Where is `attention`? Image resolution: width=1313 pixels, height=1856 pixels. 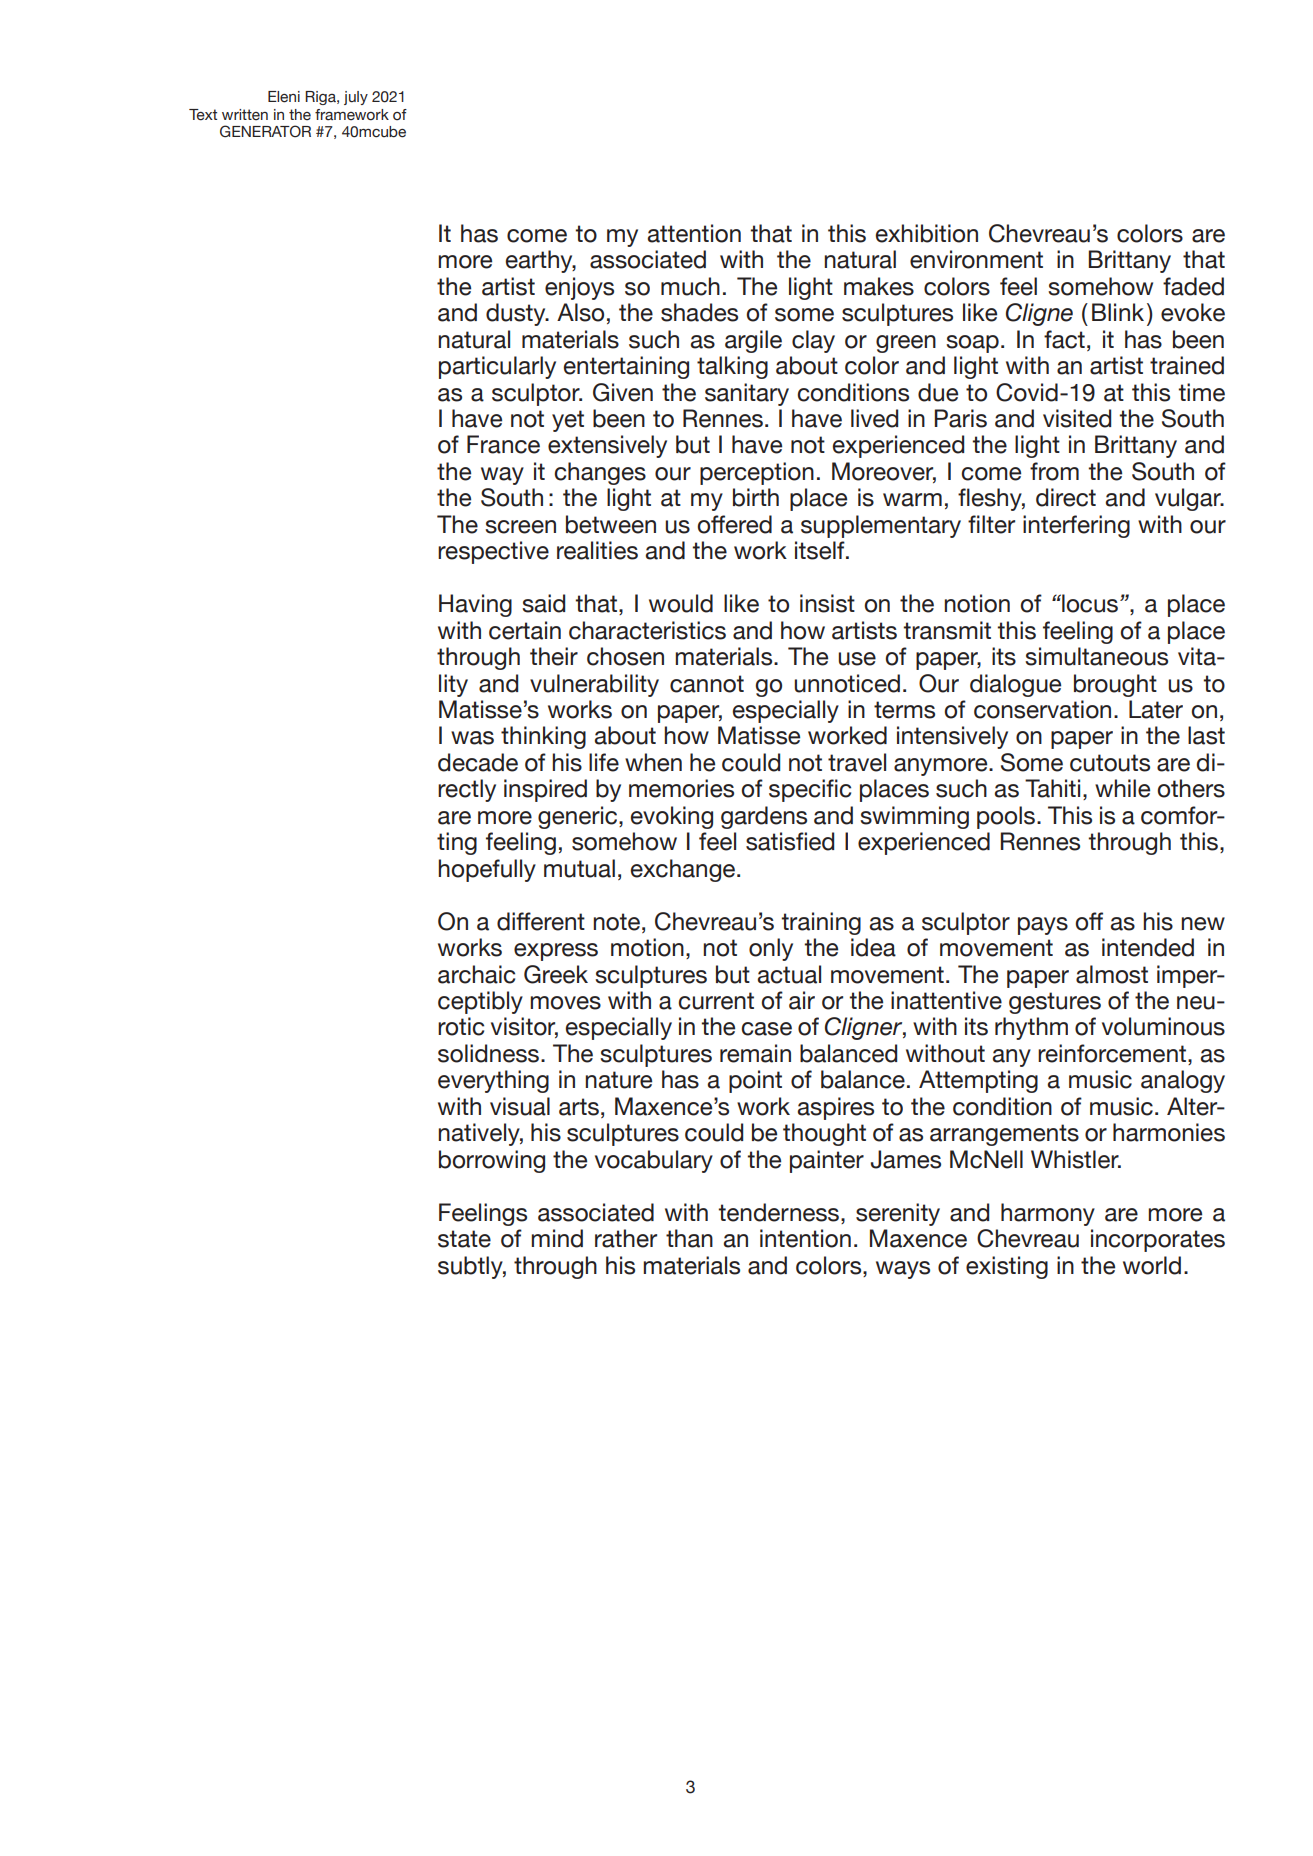
attention is located at coordinates (694, 233).
